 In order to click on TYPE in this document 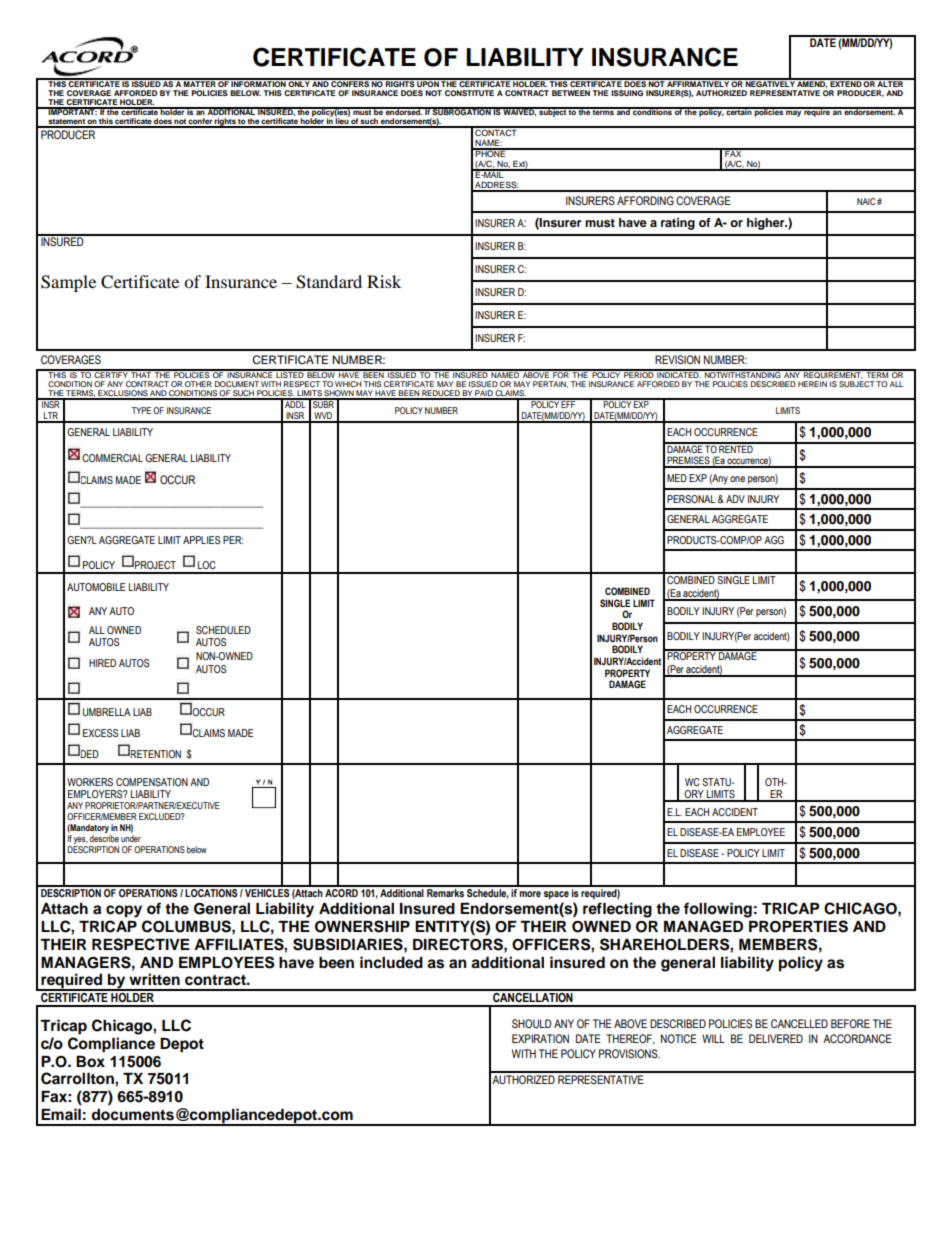, I will do `click(141, 410)`.
